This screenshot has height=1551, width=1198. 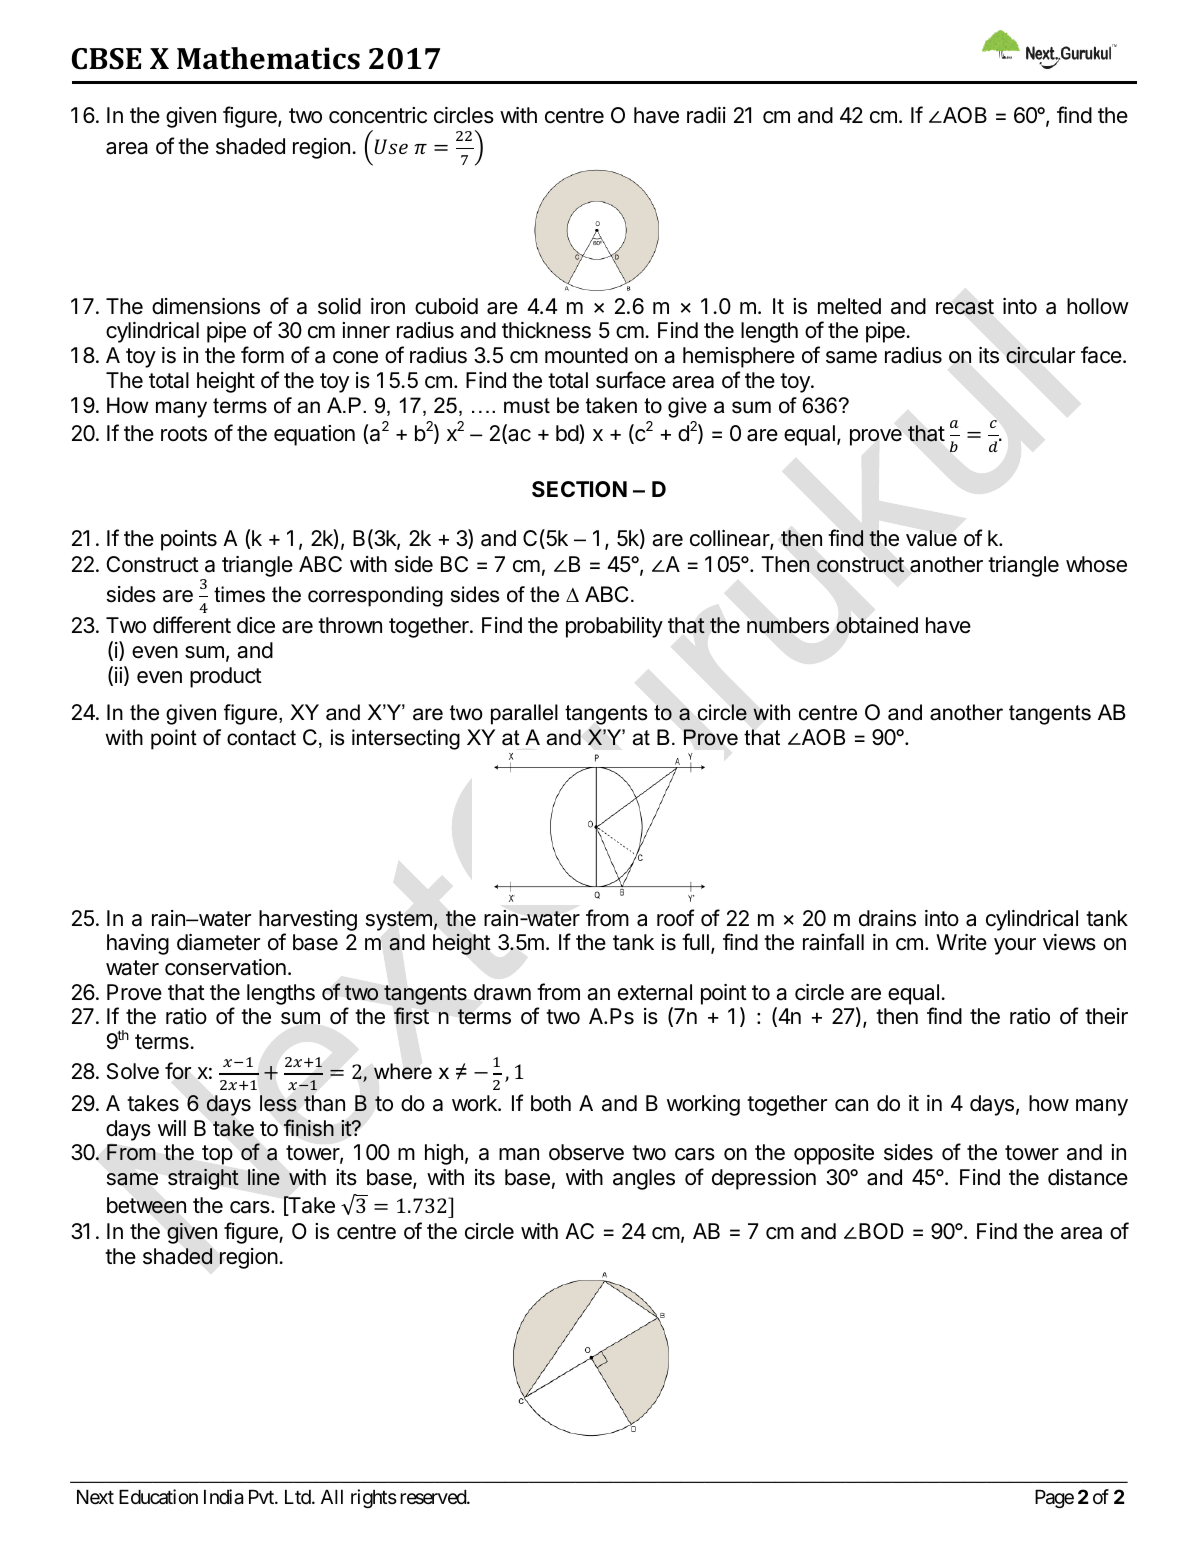 What do you see at coordinates (434, 1497) in the screenshot?
I see `reserved` at bounding box center [434, 1497].
